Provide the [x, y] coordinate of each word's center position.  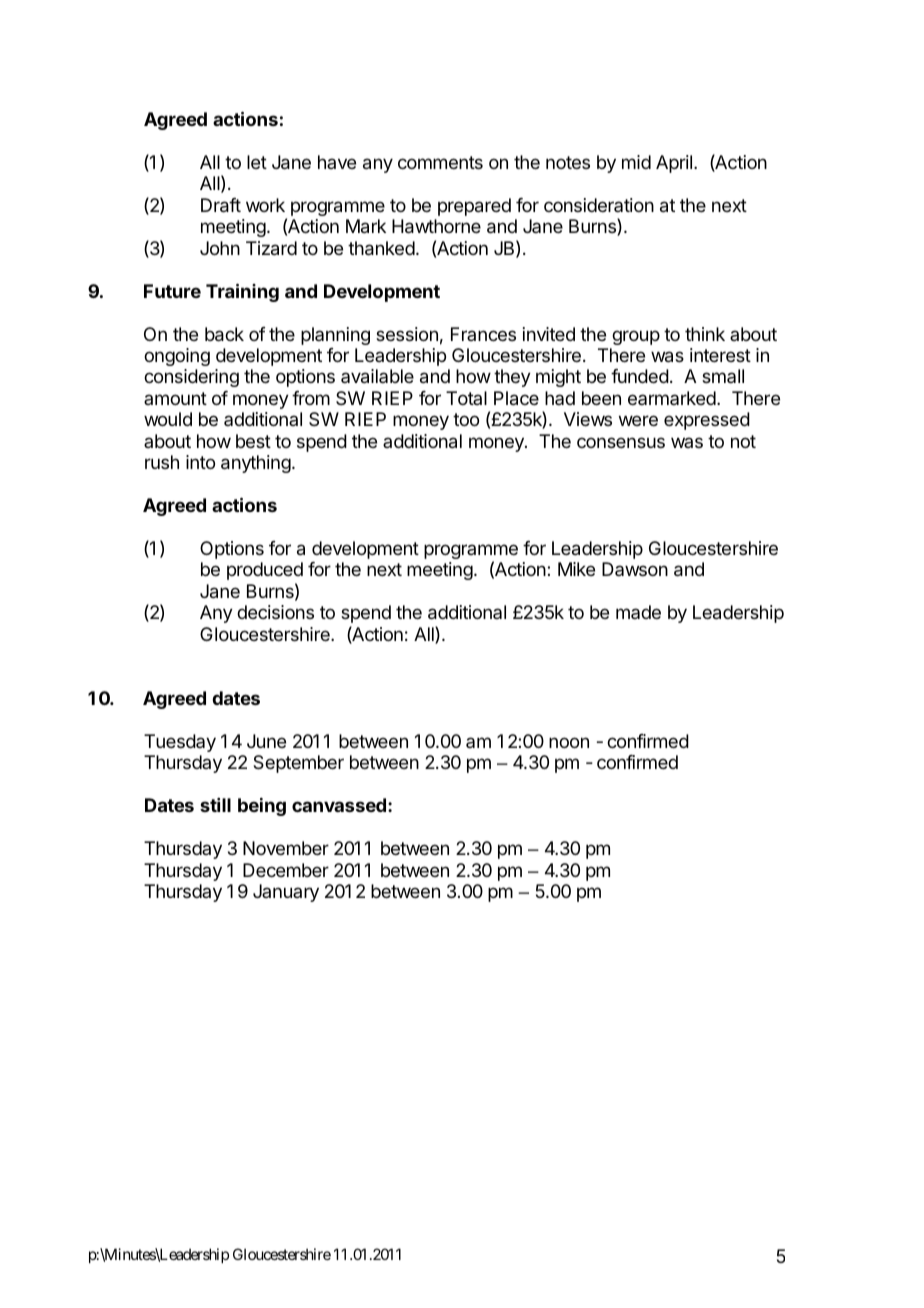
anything [256, 464]
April [674, 164]
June [266, 741]
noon [569, 742]
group [636, 337]
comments [440, 162]
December [286, 870]
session [407, 334]
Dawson [635, 569]
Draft [221, 205]
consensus [621, 442]
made [638, 612]
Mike [576, 569]
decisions [275, 612]
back [224, 334]
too [466, 419]
